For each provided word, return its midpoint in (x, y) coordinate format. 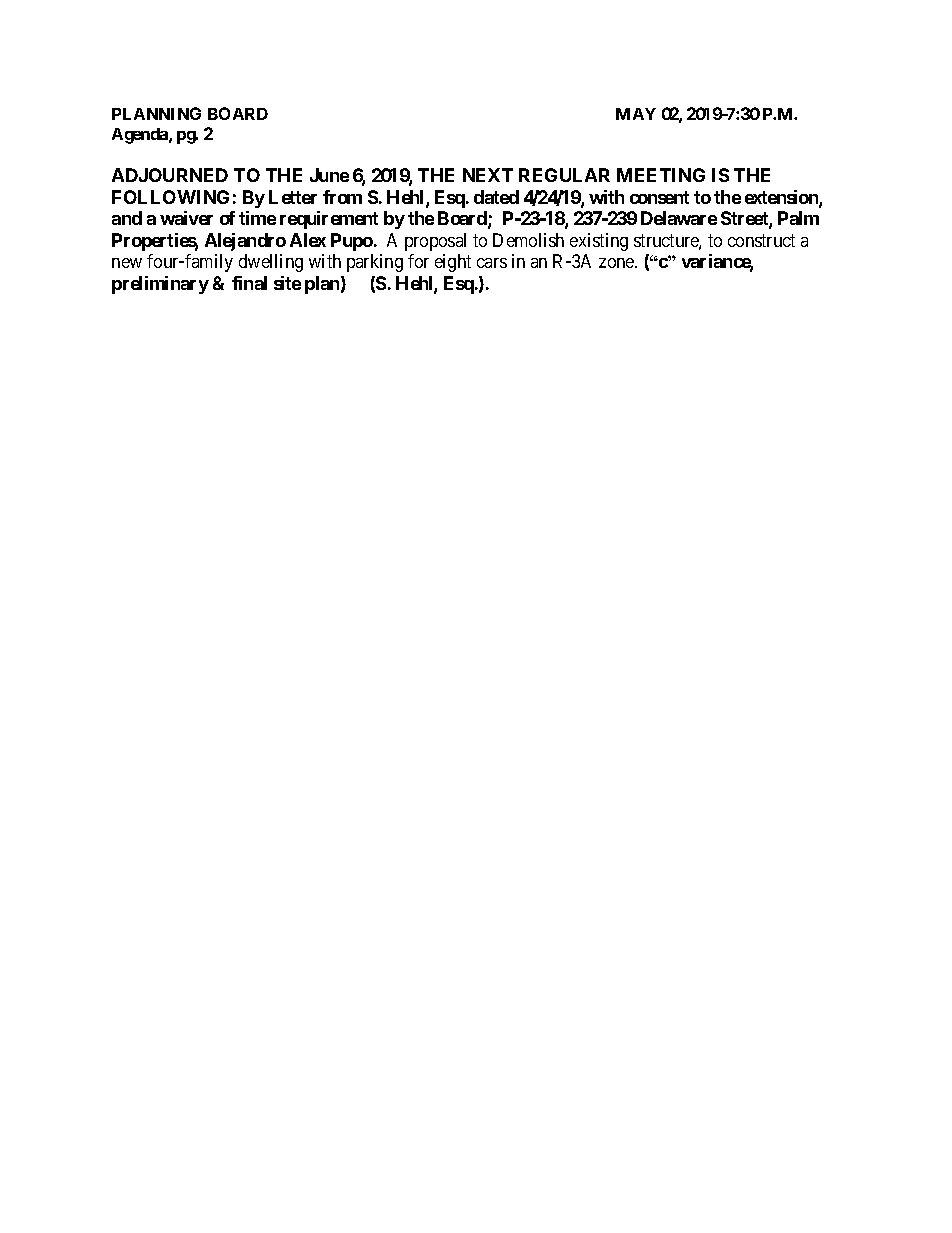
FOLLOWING (170, 197)
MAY (636, 114)
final (249, 283)
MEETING (661, 175)
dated (496, 197)
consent (659, 197)
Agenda (141, 136)
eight (453, 263)
